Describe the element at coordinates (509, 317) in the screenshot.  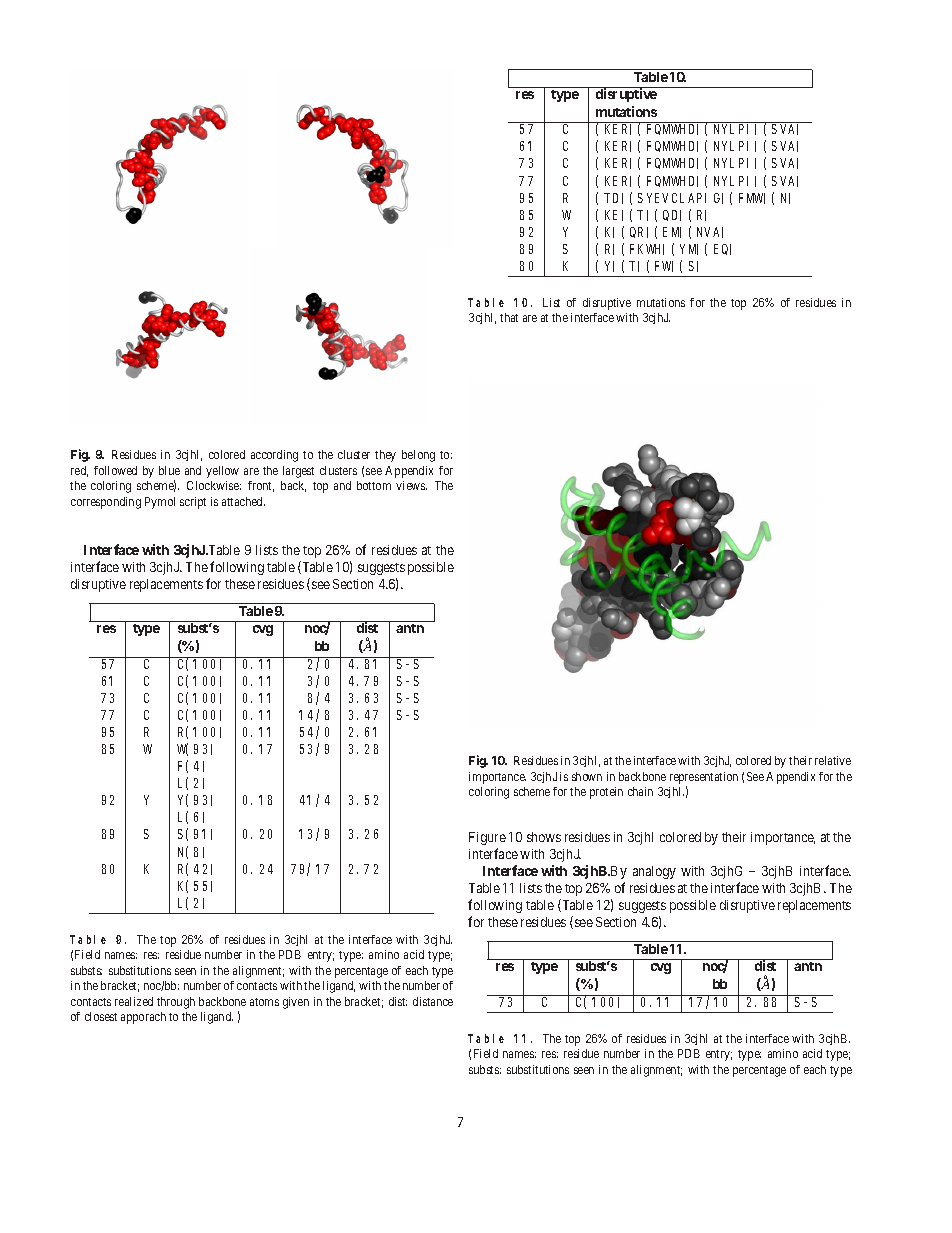
I see `that` at that location.
